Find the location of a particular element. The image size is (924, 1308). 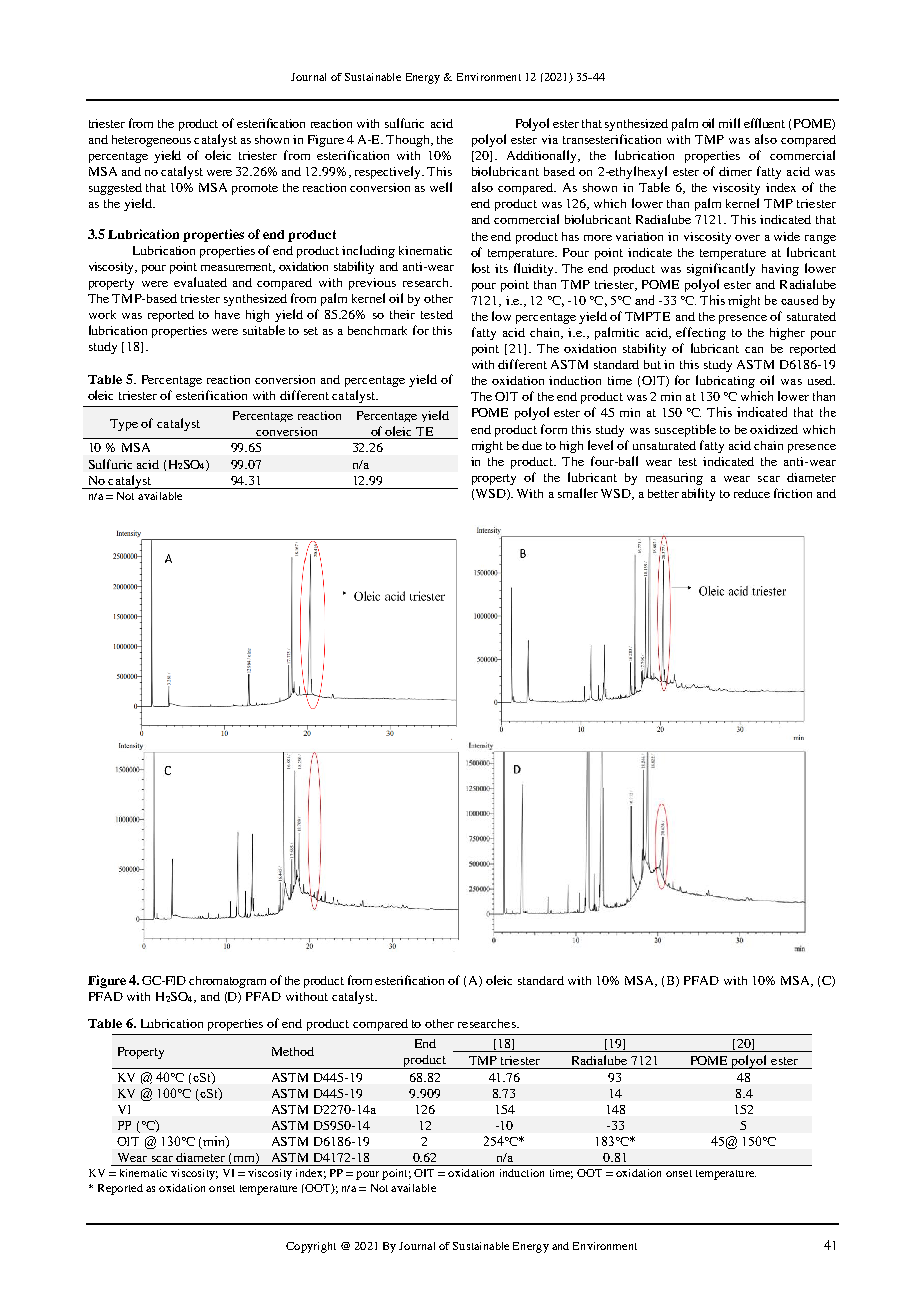

reduce is located at coordinates (752, 493).
